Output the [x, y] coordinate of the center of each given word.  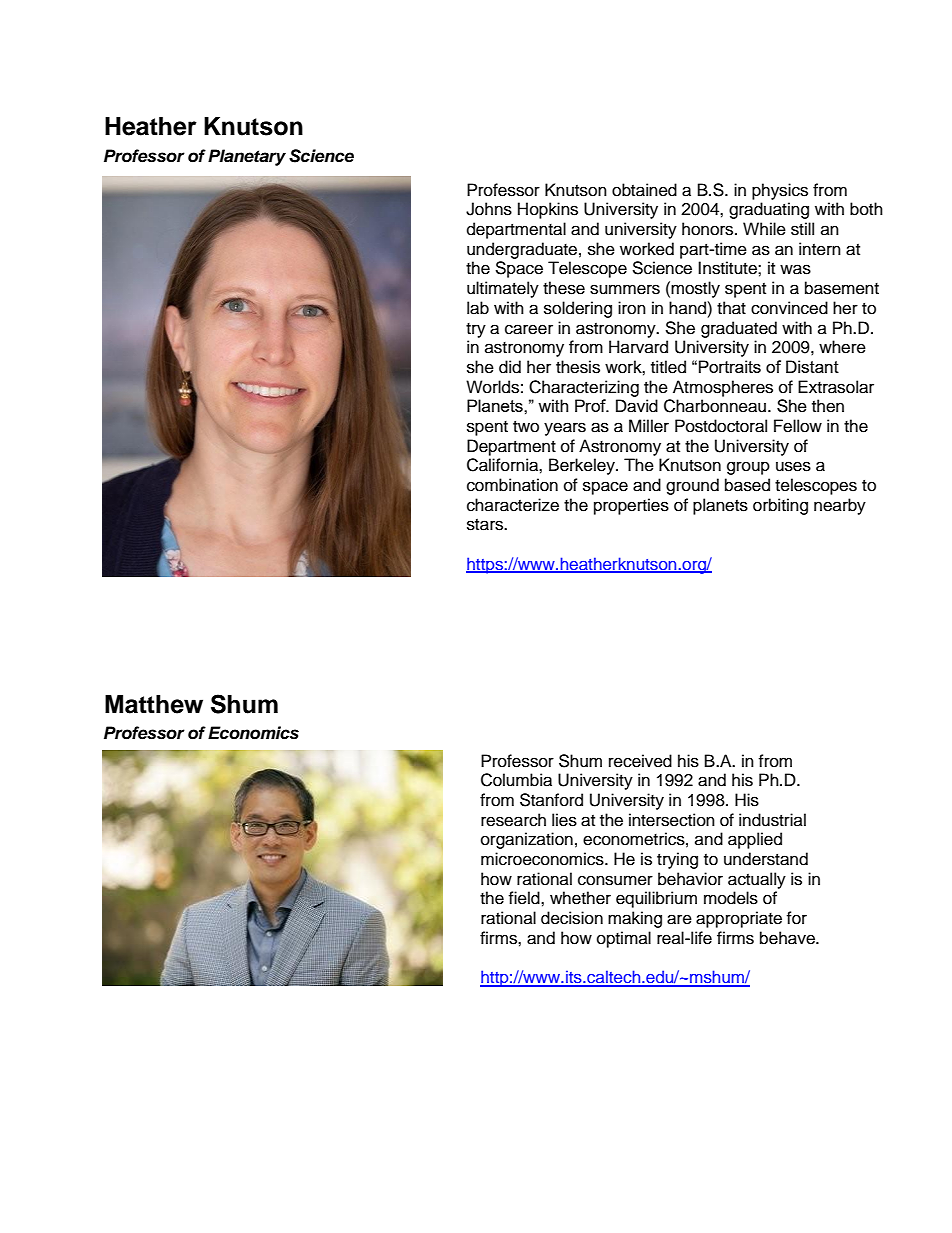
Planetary [247, 157]
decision [572, 918]
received [640, 761]
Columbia [516, 780]
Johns [489, 209]
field [525, 898]
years [565, 429]
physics [780, 191]
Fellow [798, 426]
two [526, 427]
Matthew [154, 704]
